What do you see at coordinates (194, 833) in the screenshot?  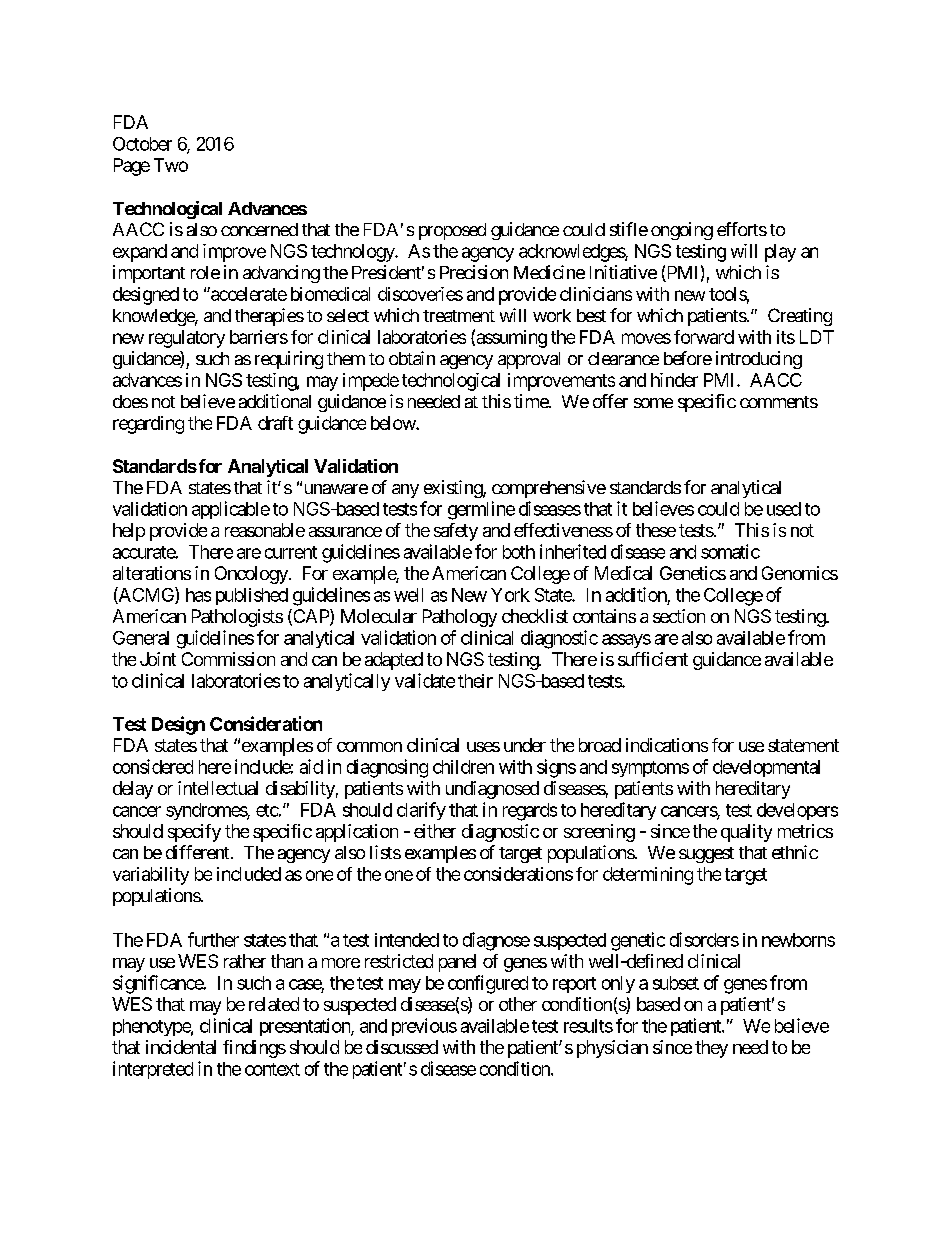 I see `specify` at bounding box center [194, 833].
